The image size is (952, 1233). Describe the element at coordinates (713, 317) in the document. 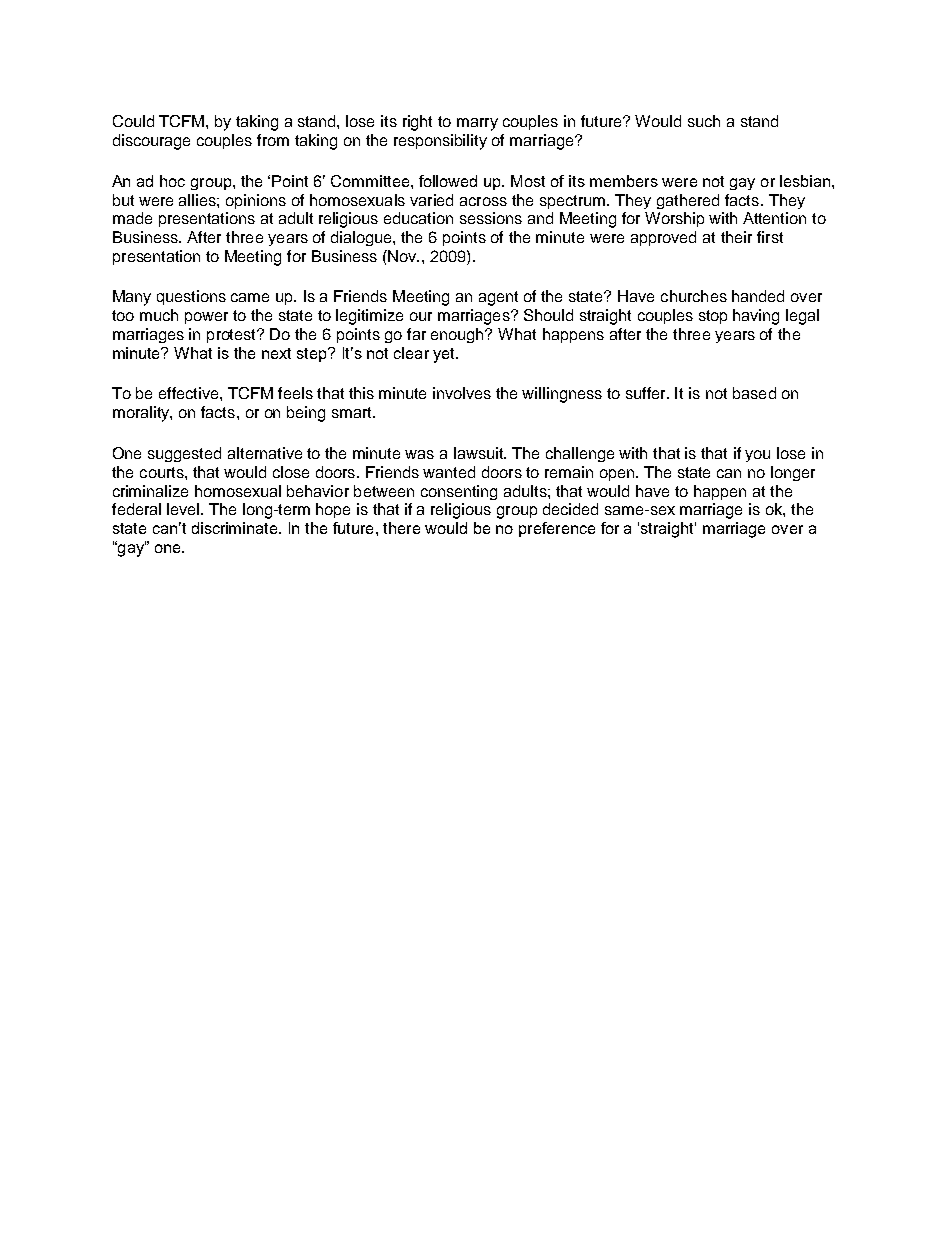

I see `stop` at that location.
